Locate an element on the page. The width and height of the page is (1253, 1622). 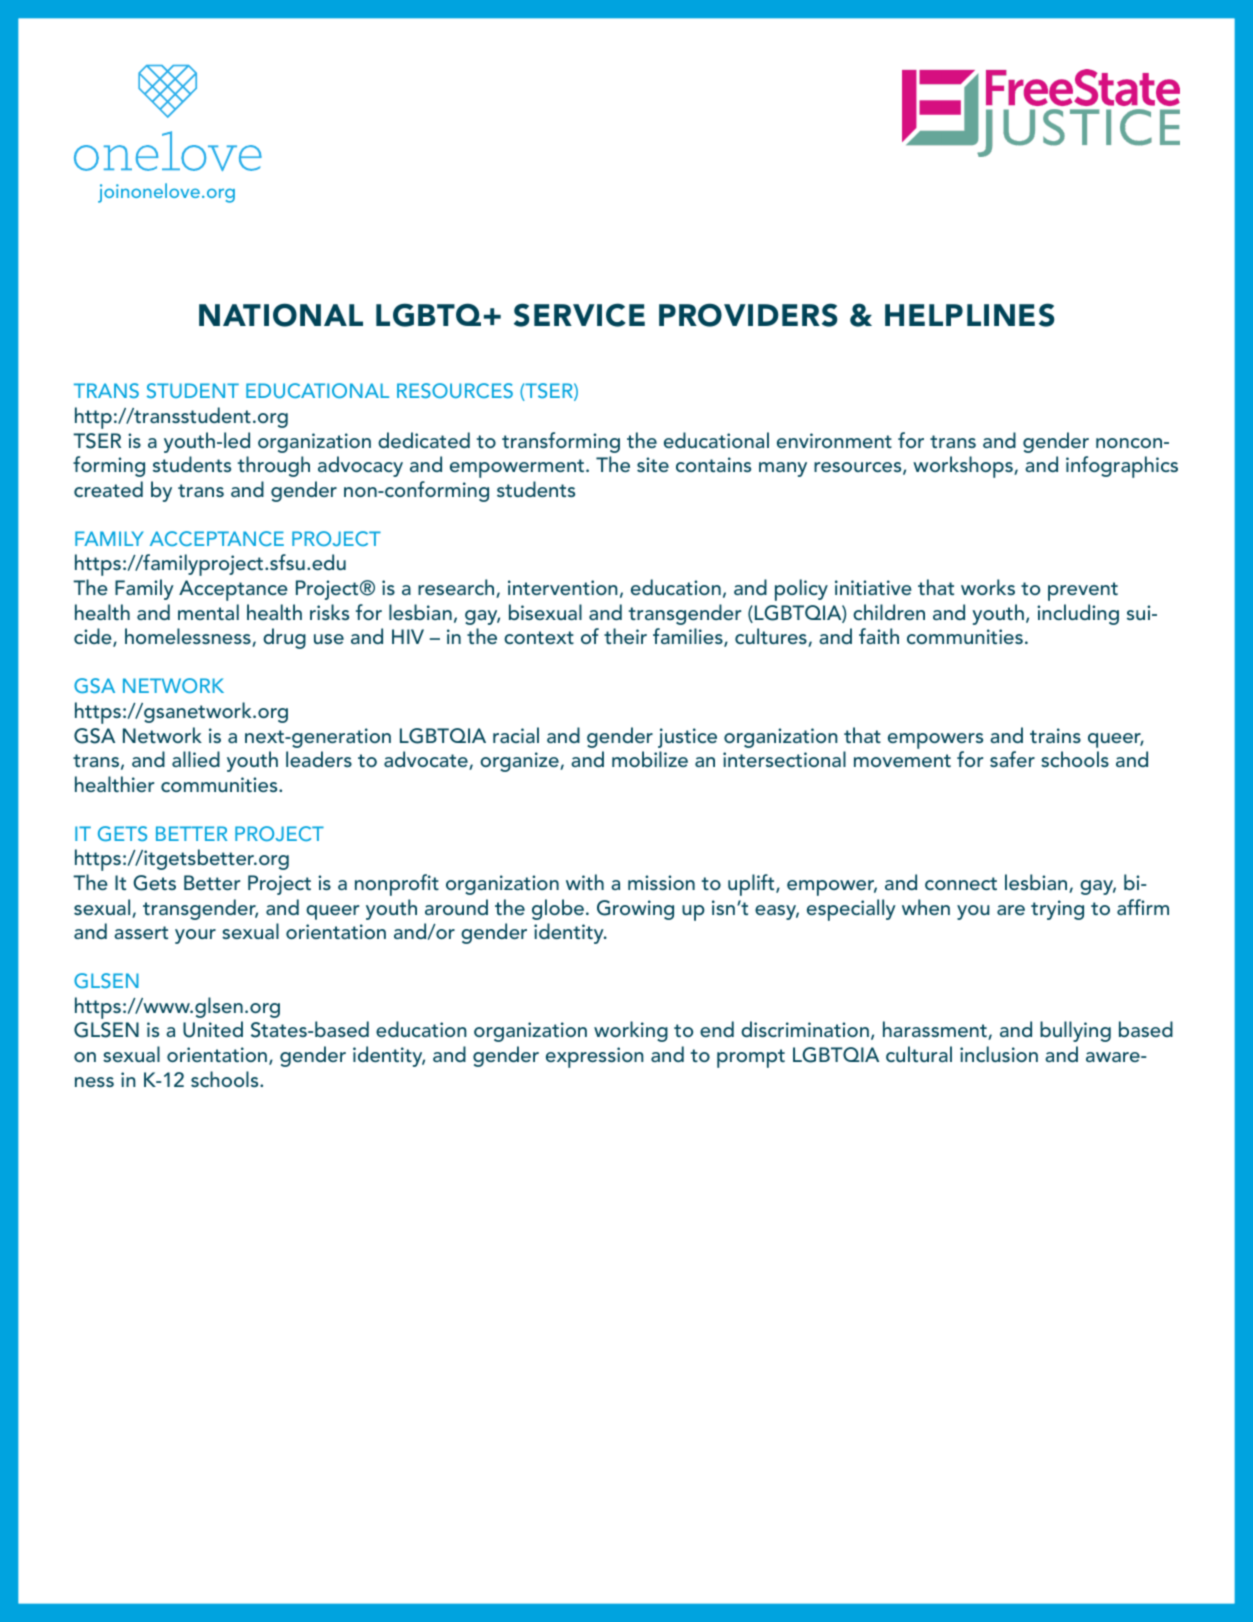
working is located at coordinates (631, 1031).
